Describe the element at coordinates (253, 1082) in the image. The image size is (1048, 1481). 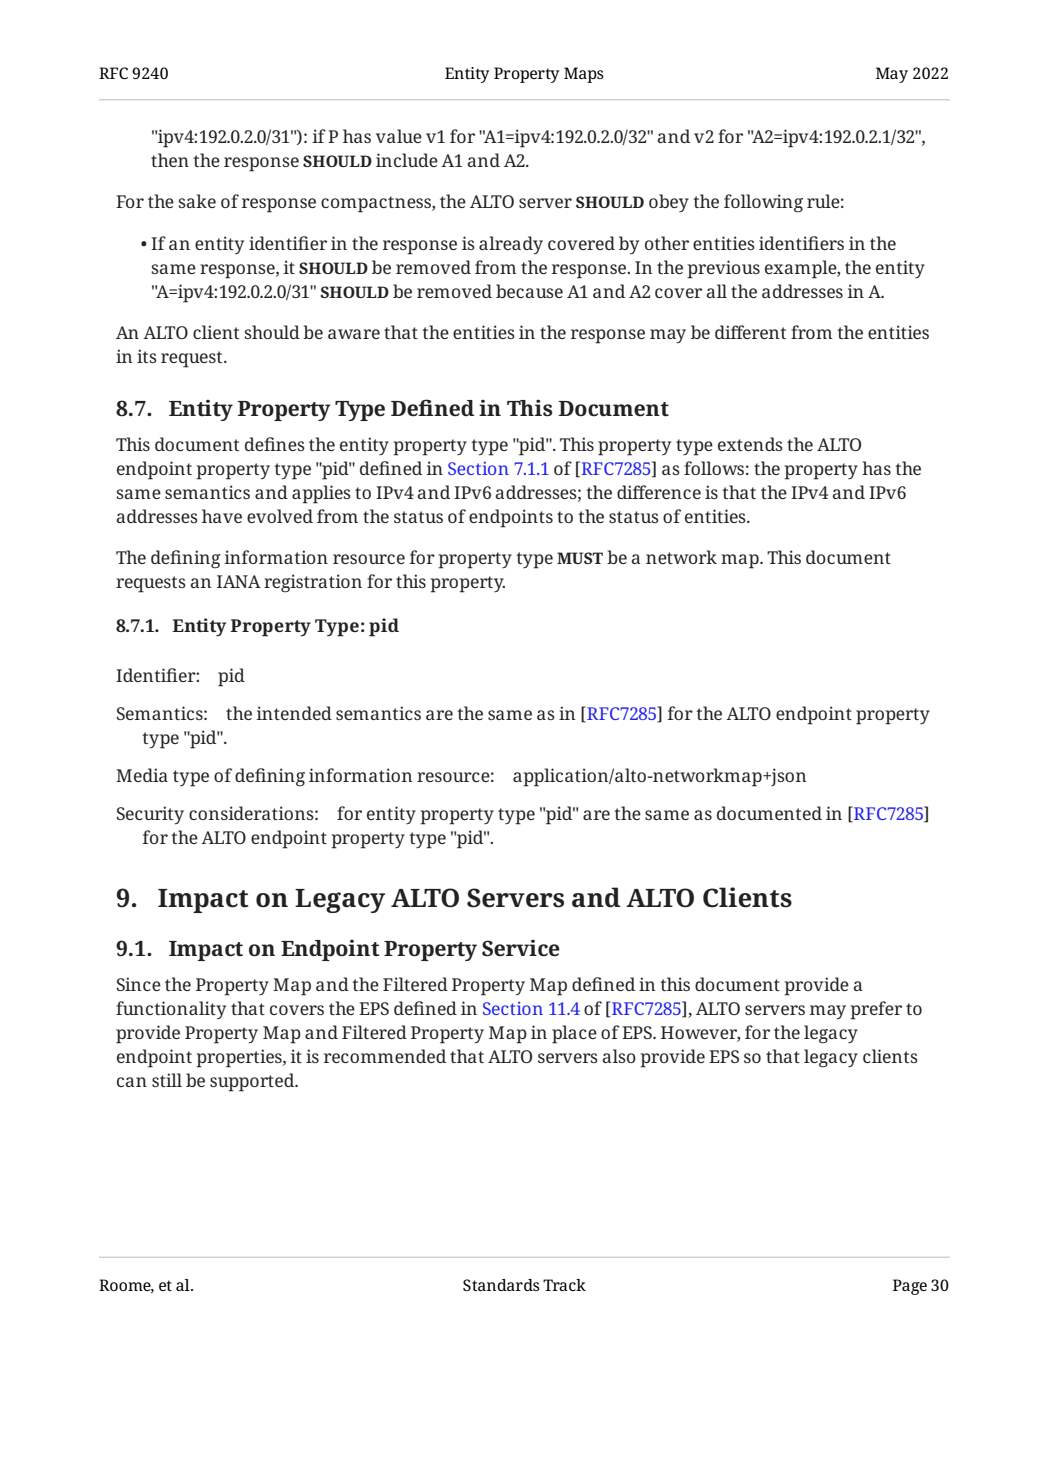
I see `supported` at that location.
